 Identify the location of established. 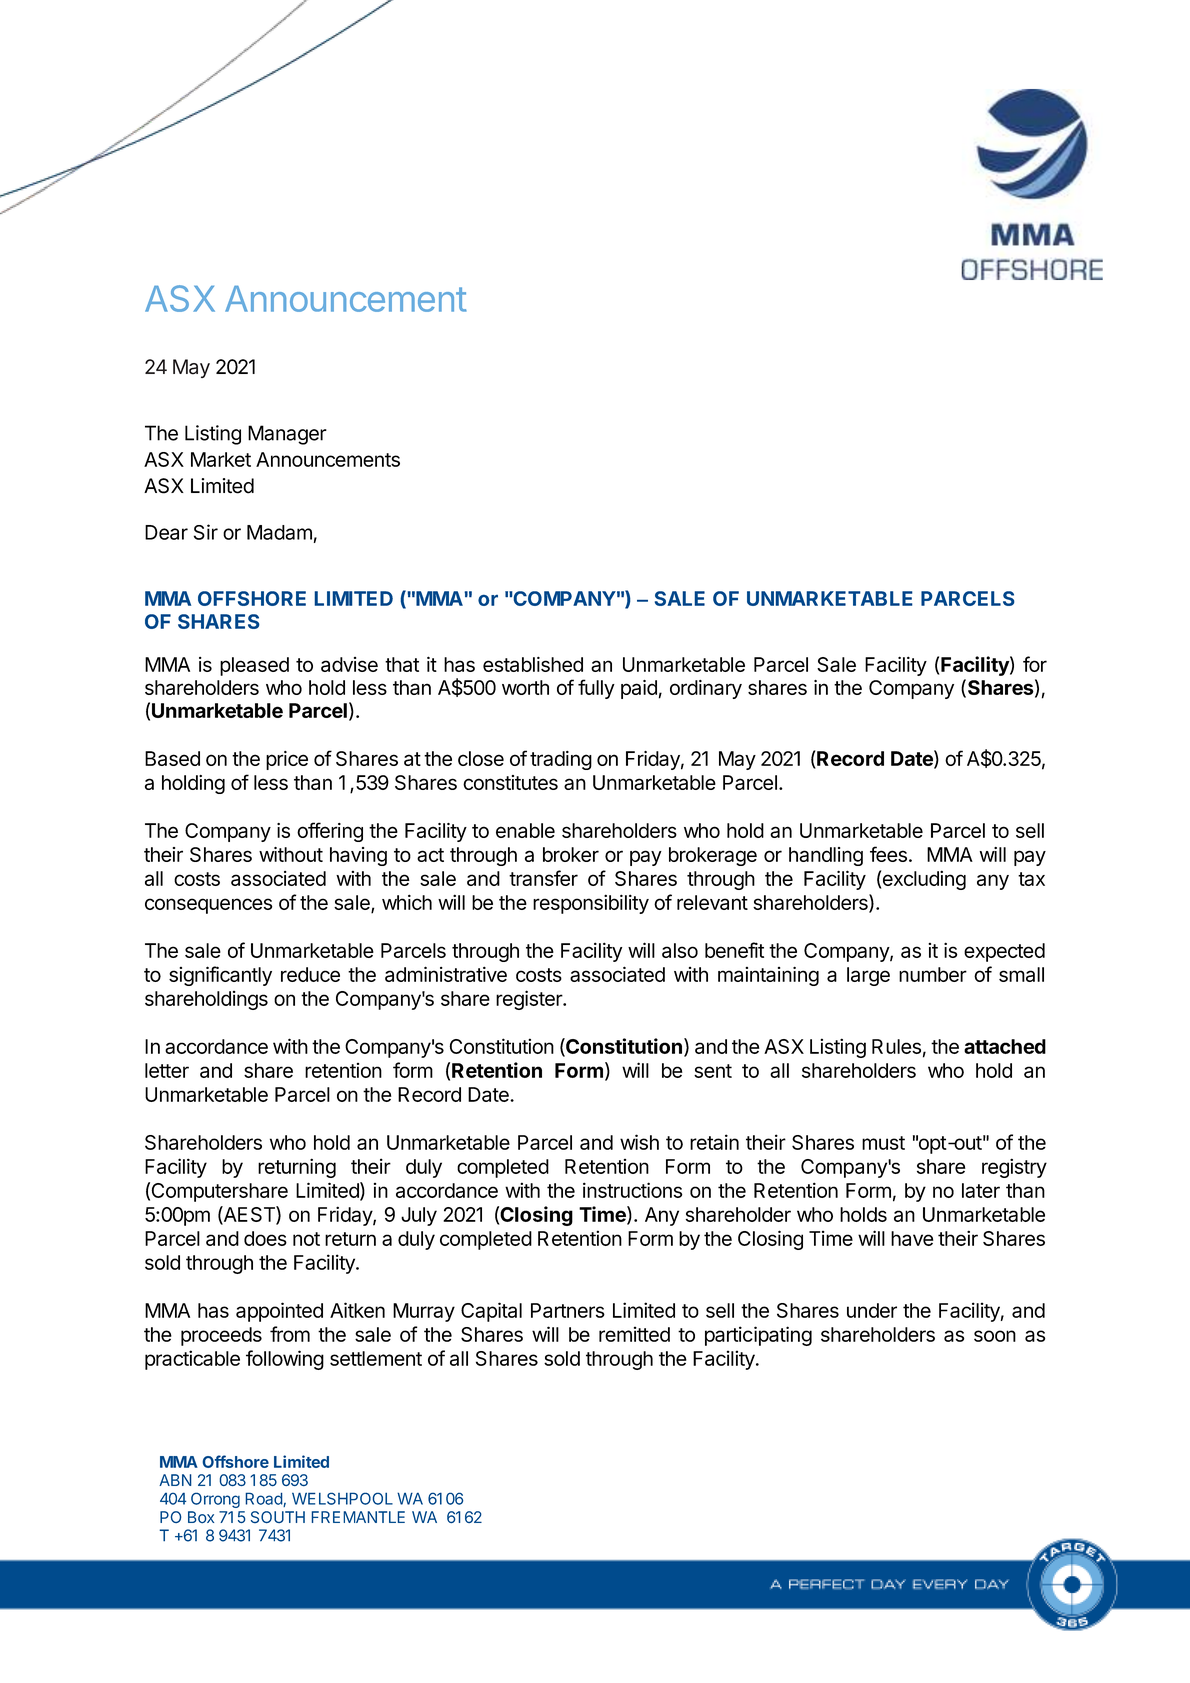
(533, 664).
